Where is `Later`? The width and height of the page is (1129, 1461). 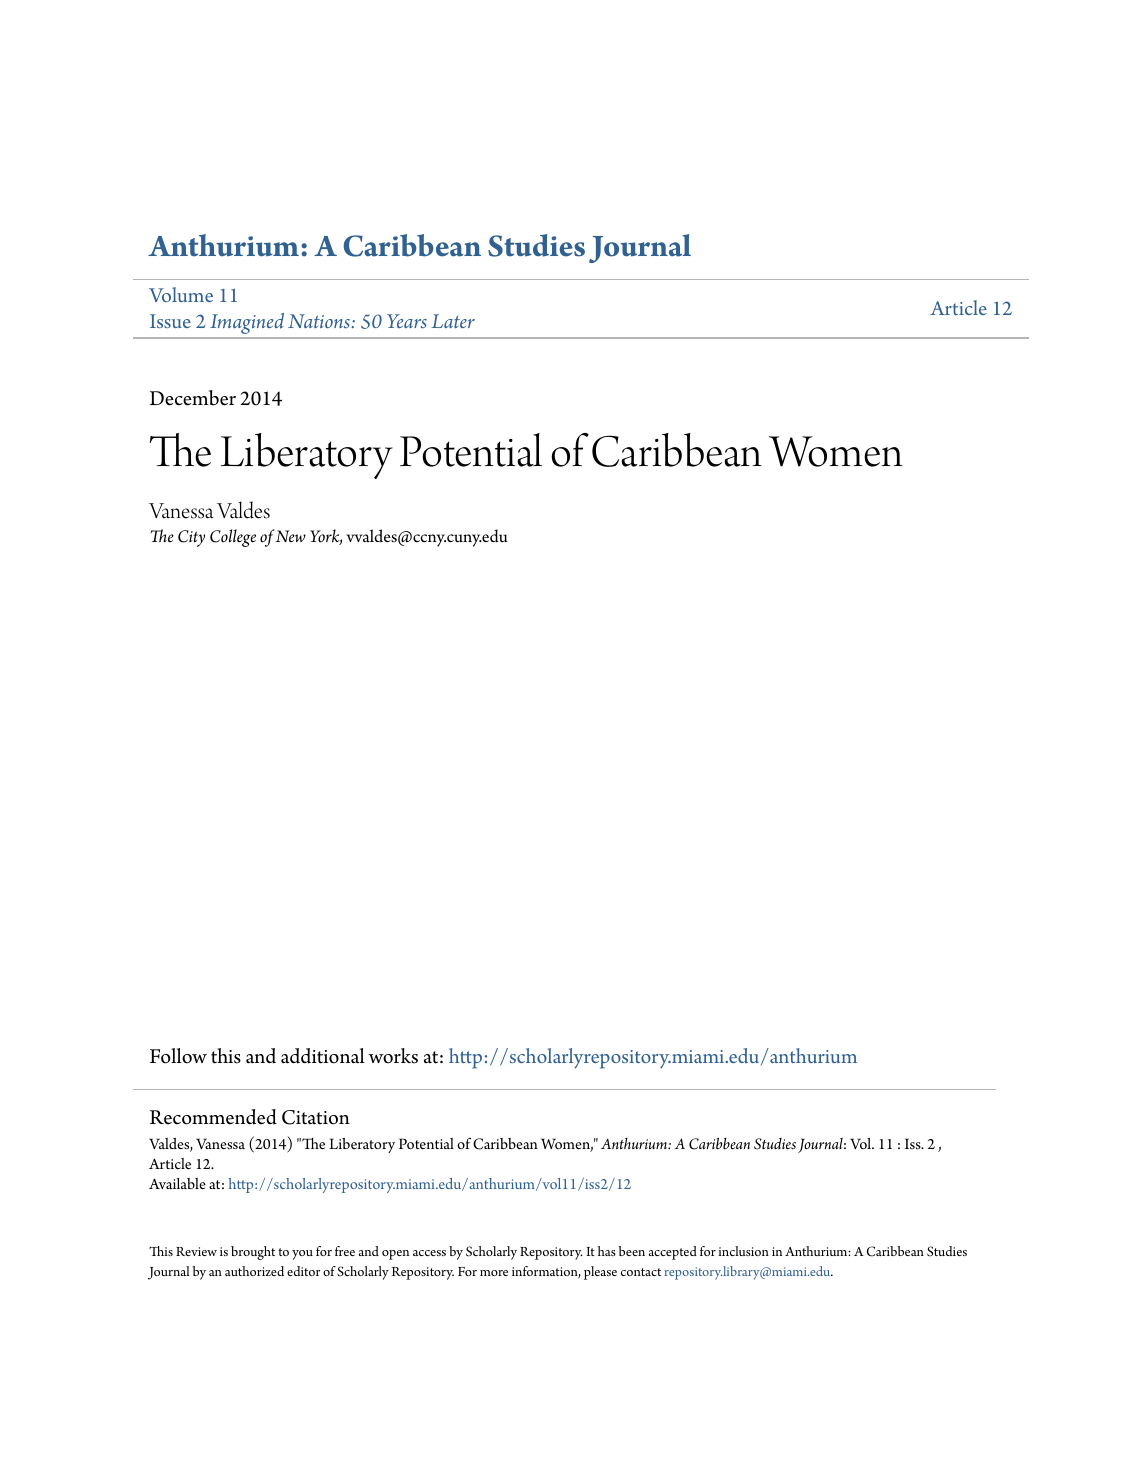 Later is located at coordinates (453, 321).
